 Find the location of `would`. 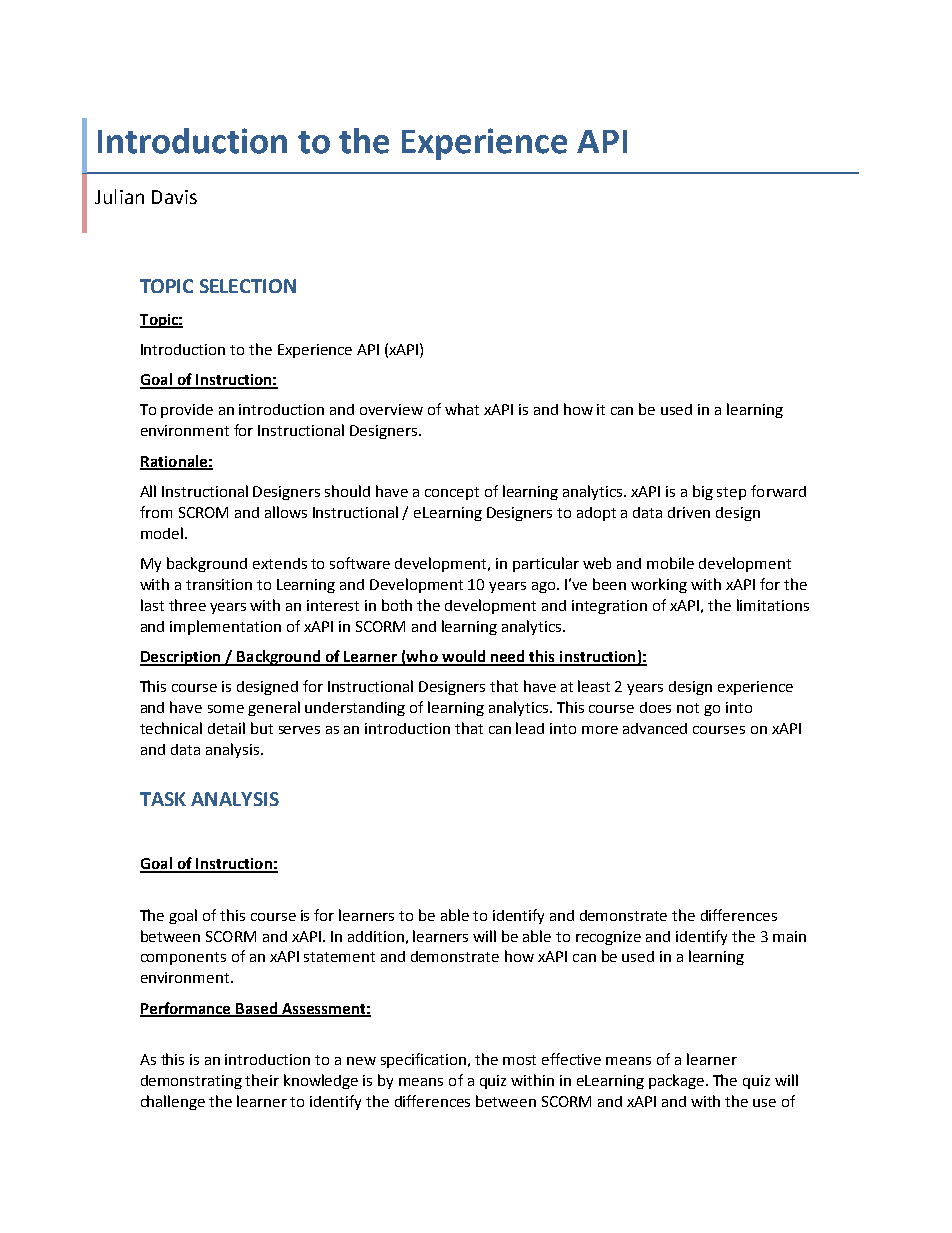

would is located at coordinates (464, 657).
